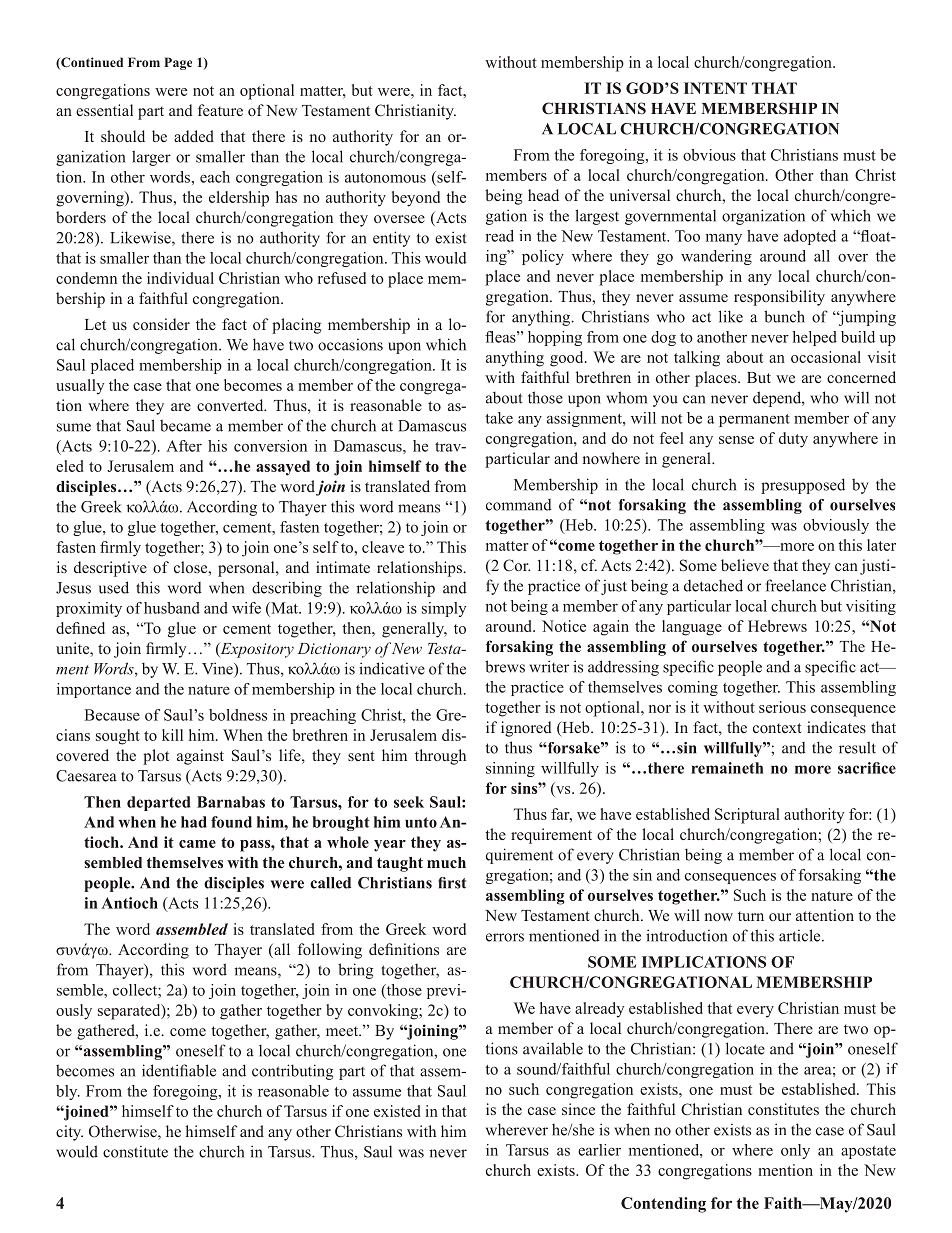  What do you see at coordinates (501, 337) in the screenshot?
I see `fleas` at bounding box center [501, 337].
